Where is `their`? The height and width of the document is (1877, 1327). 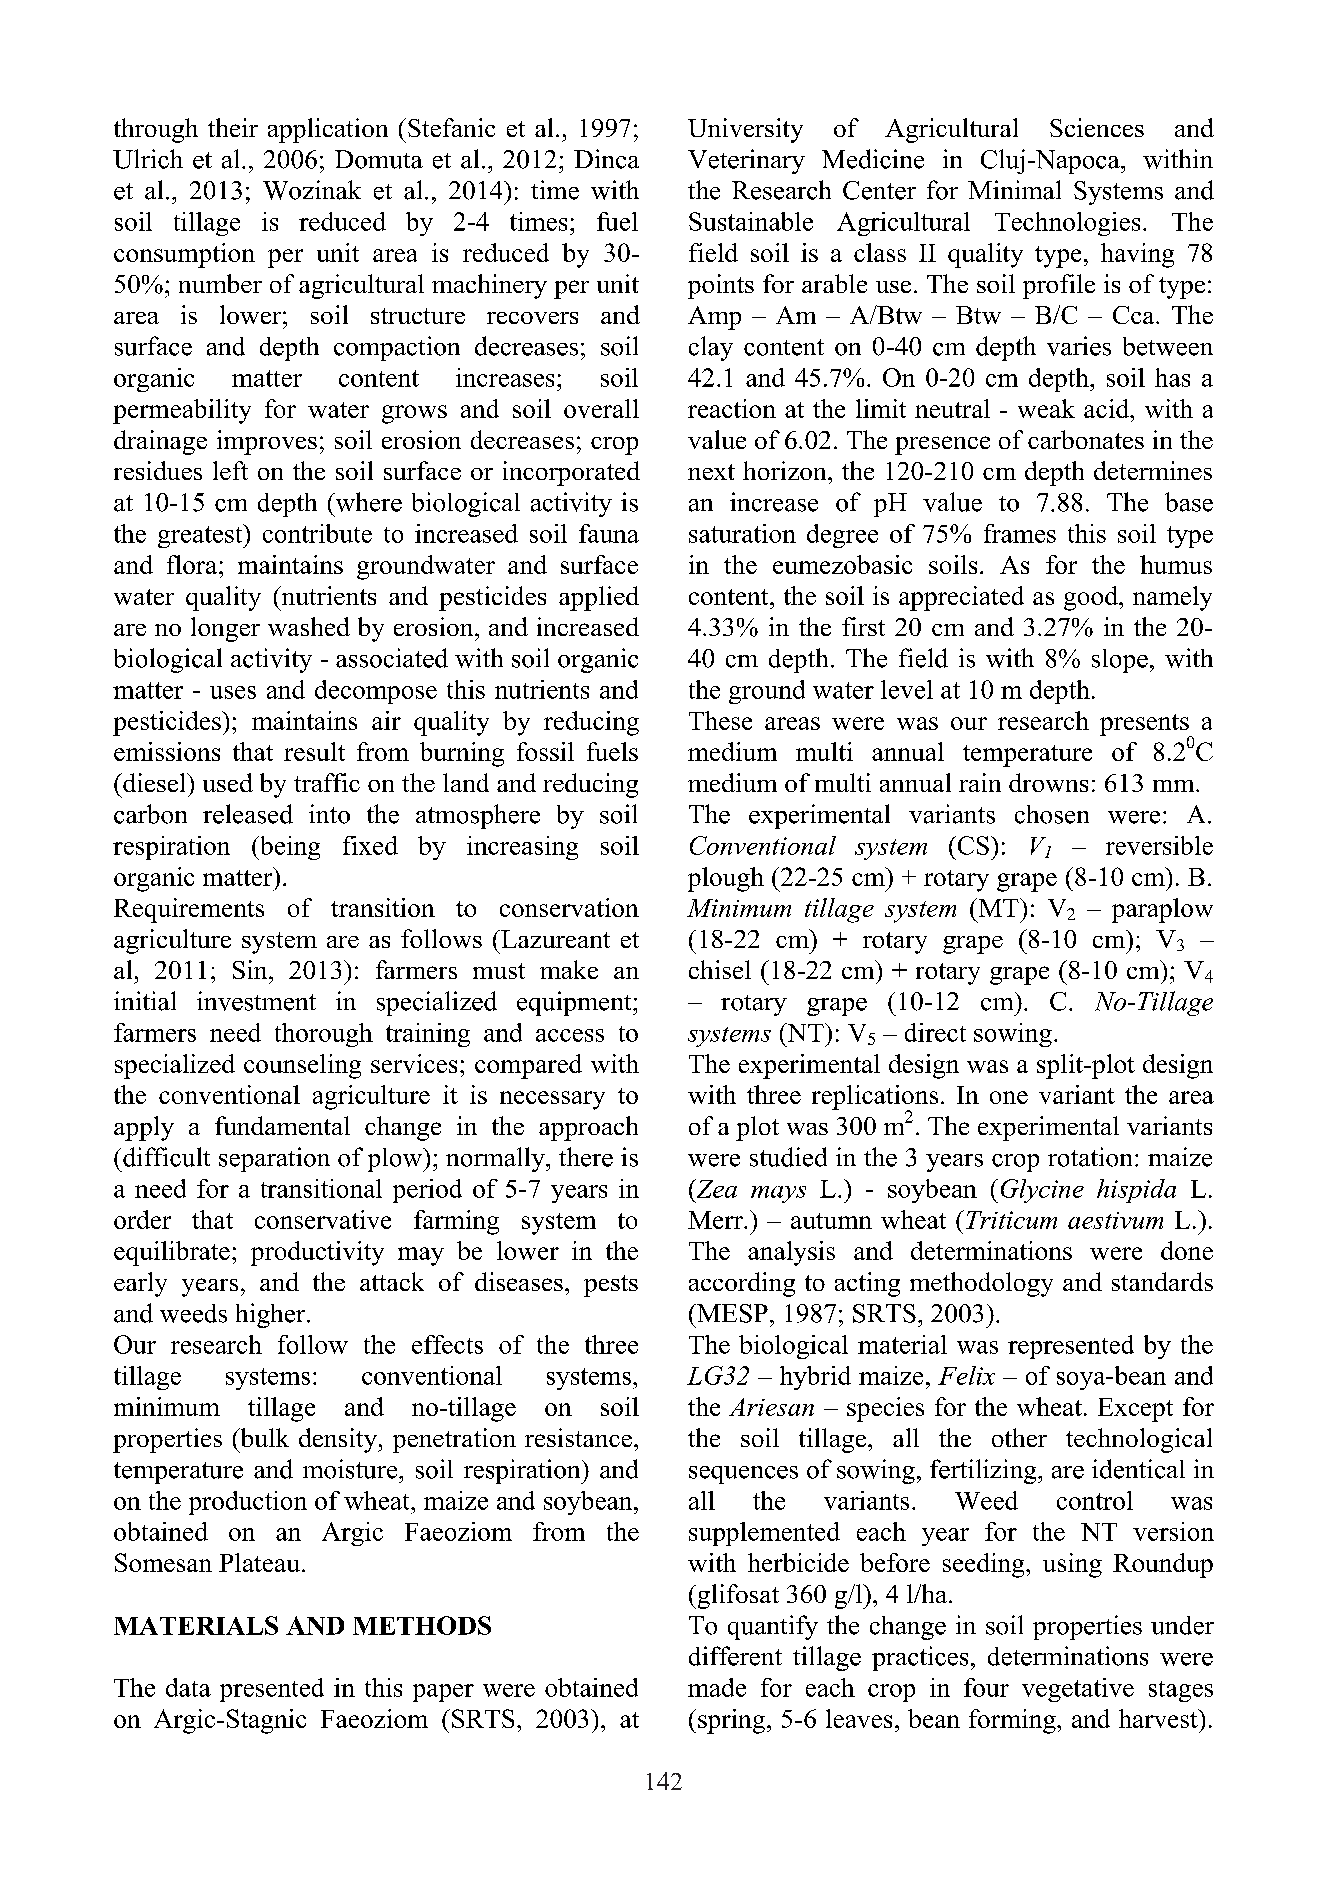 their is located at coordinates (233, 127).
